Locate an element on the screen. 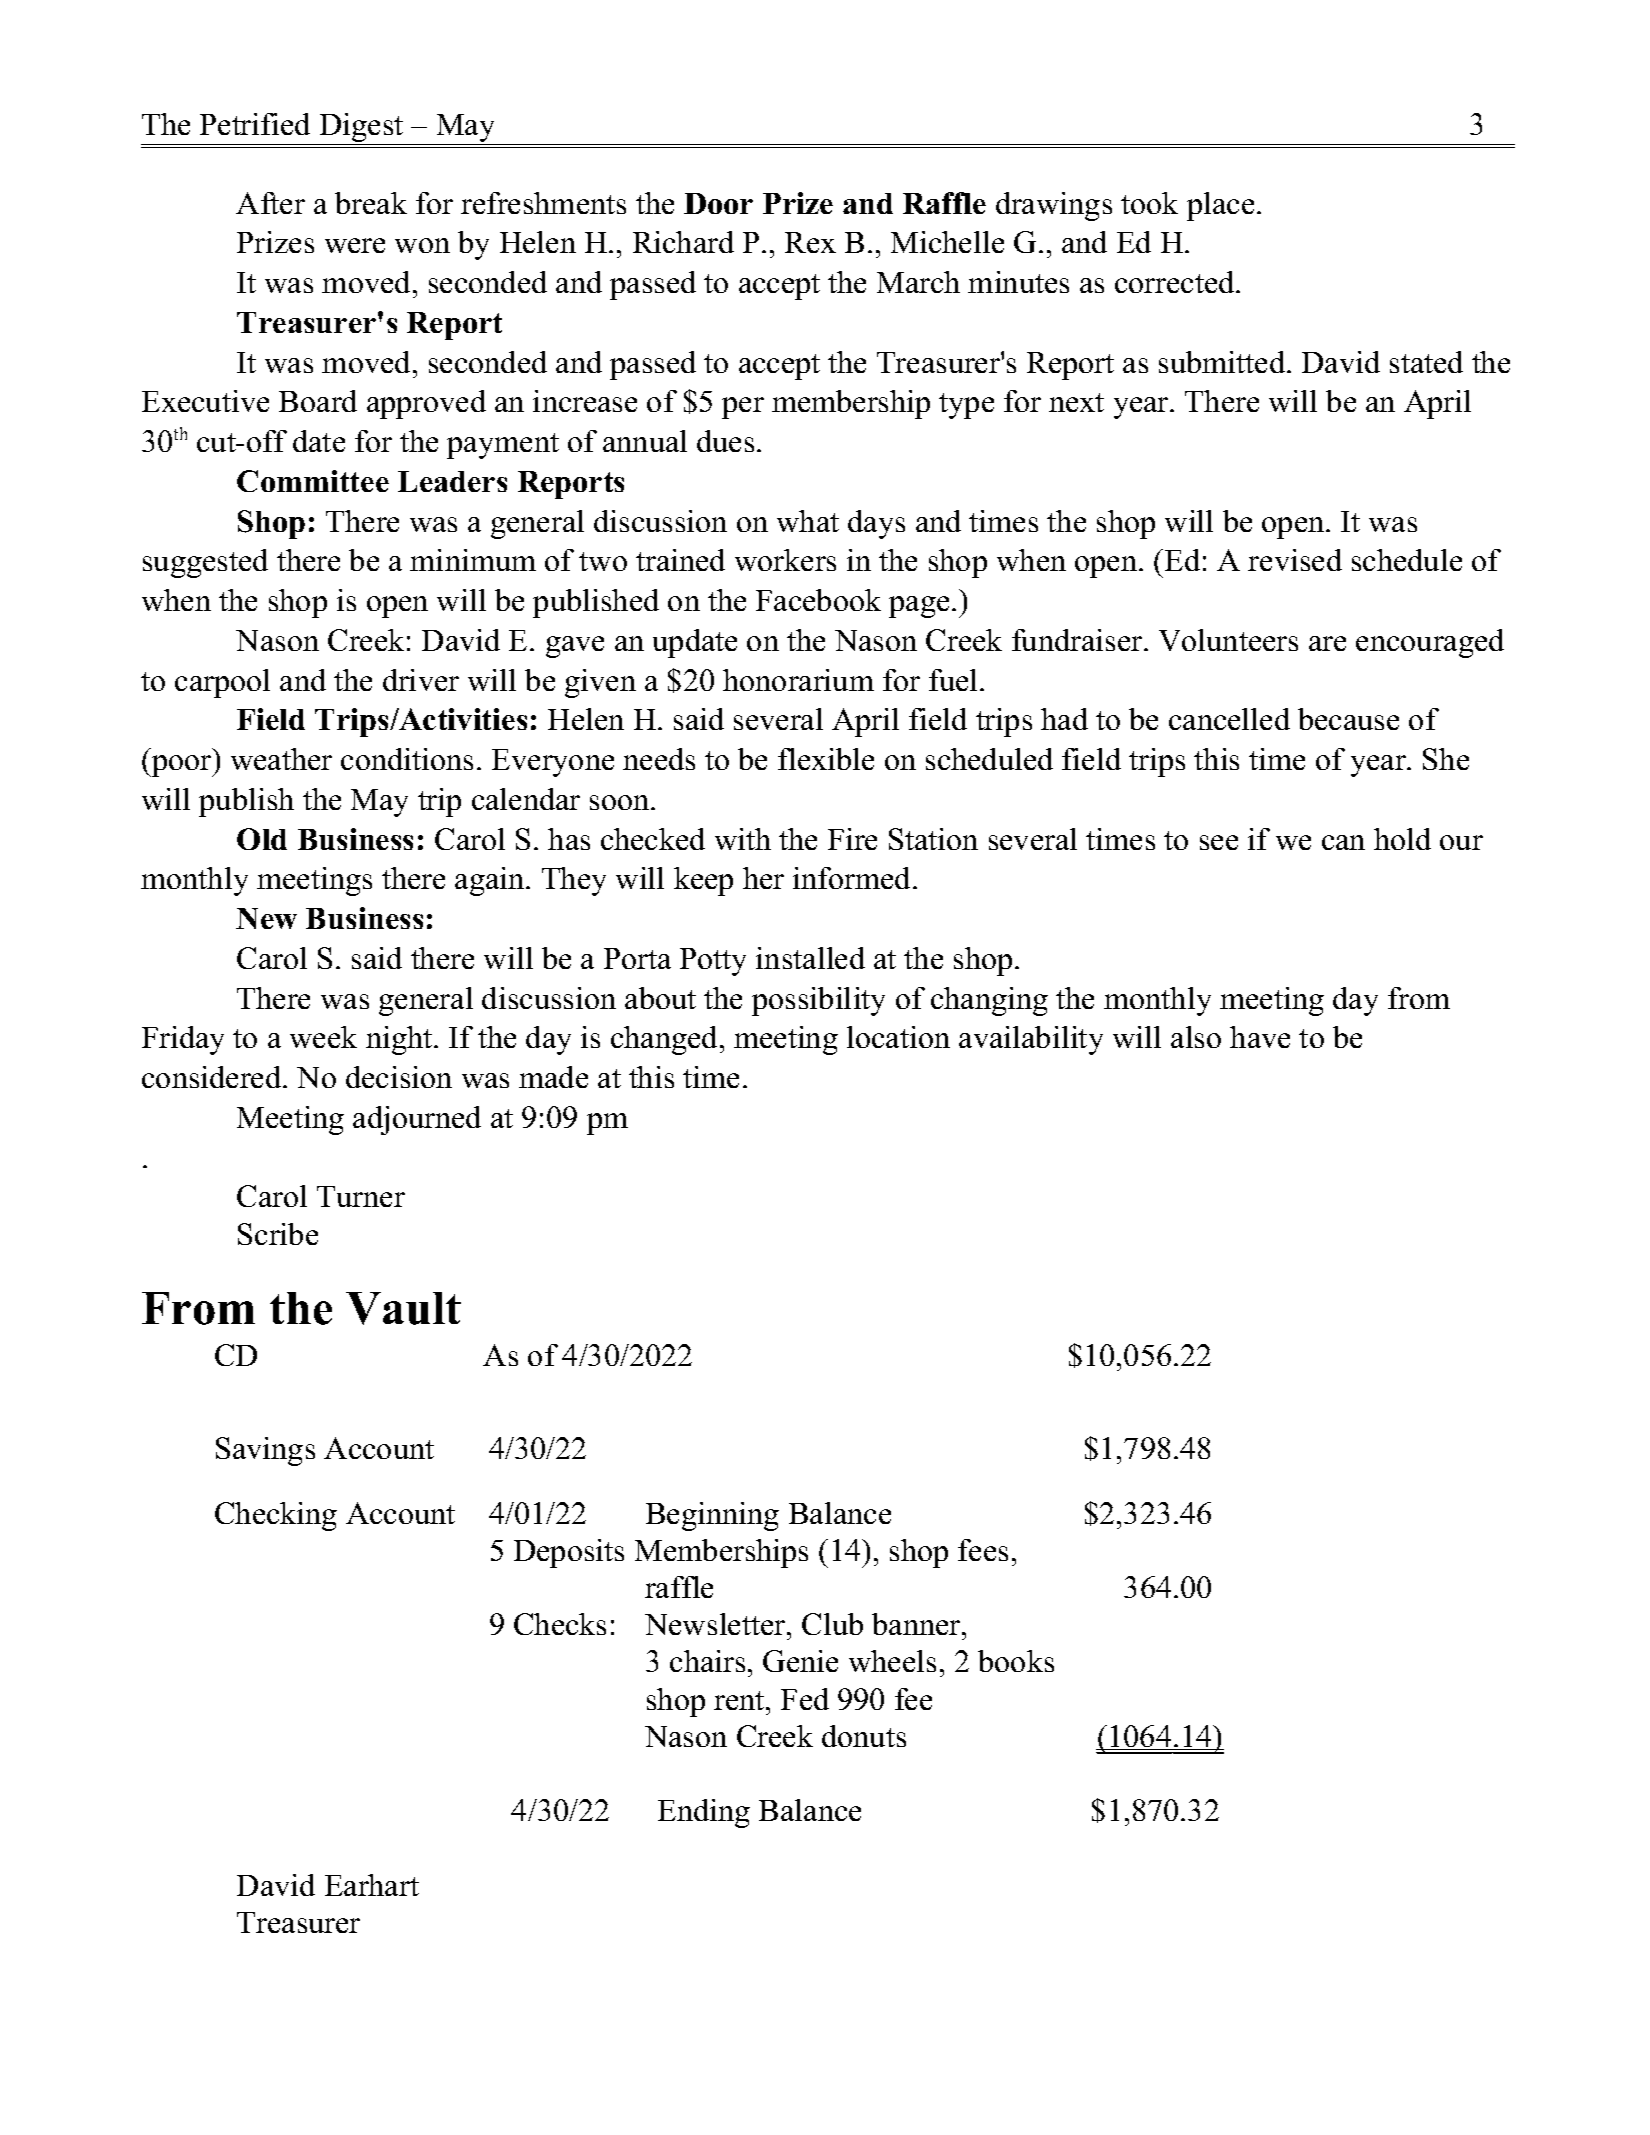  Earhart is located at coordinates (372, 1885).
